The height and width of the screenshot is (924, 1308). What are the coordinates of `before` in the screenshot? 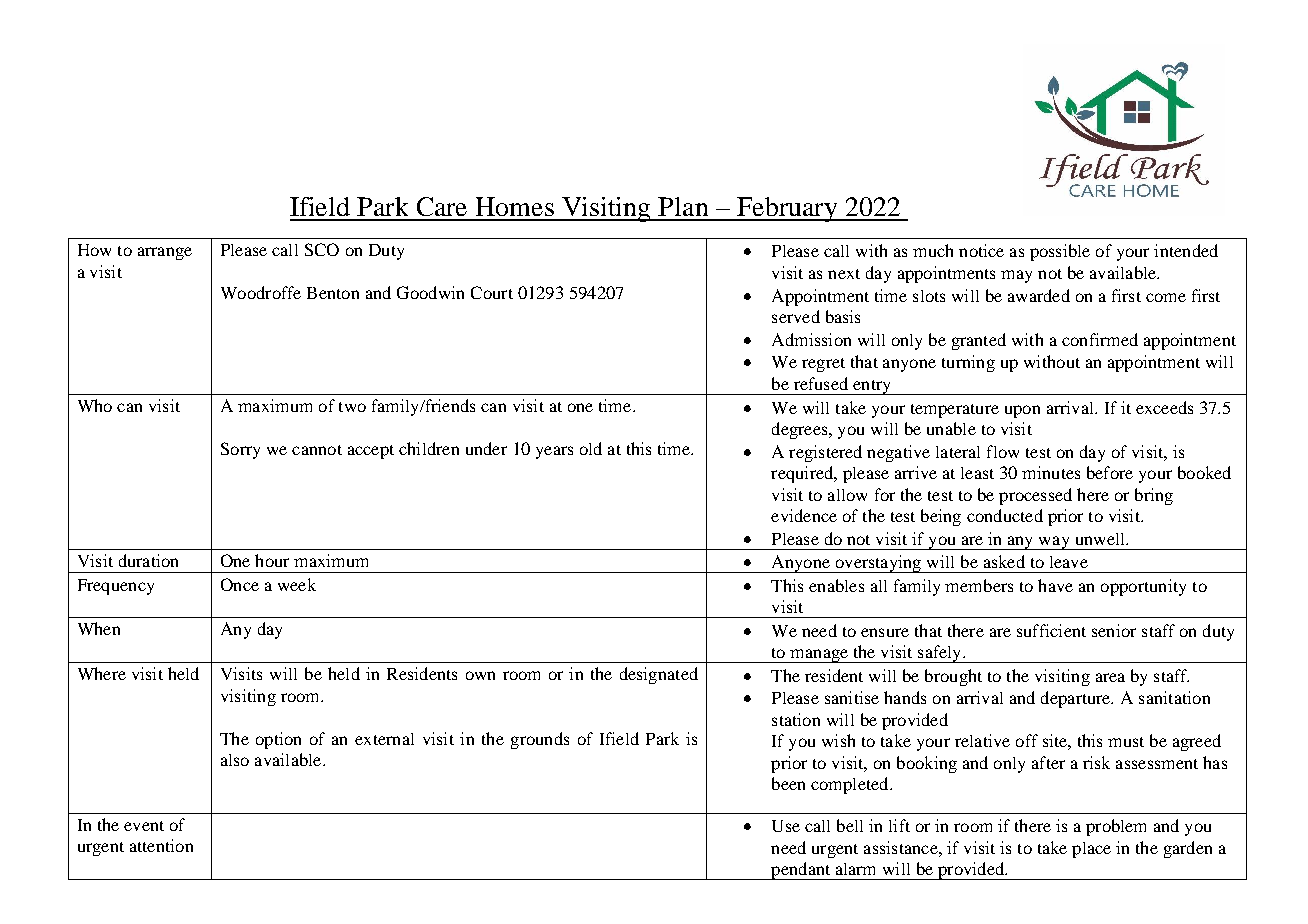 It's located at (1110, 472).
